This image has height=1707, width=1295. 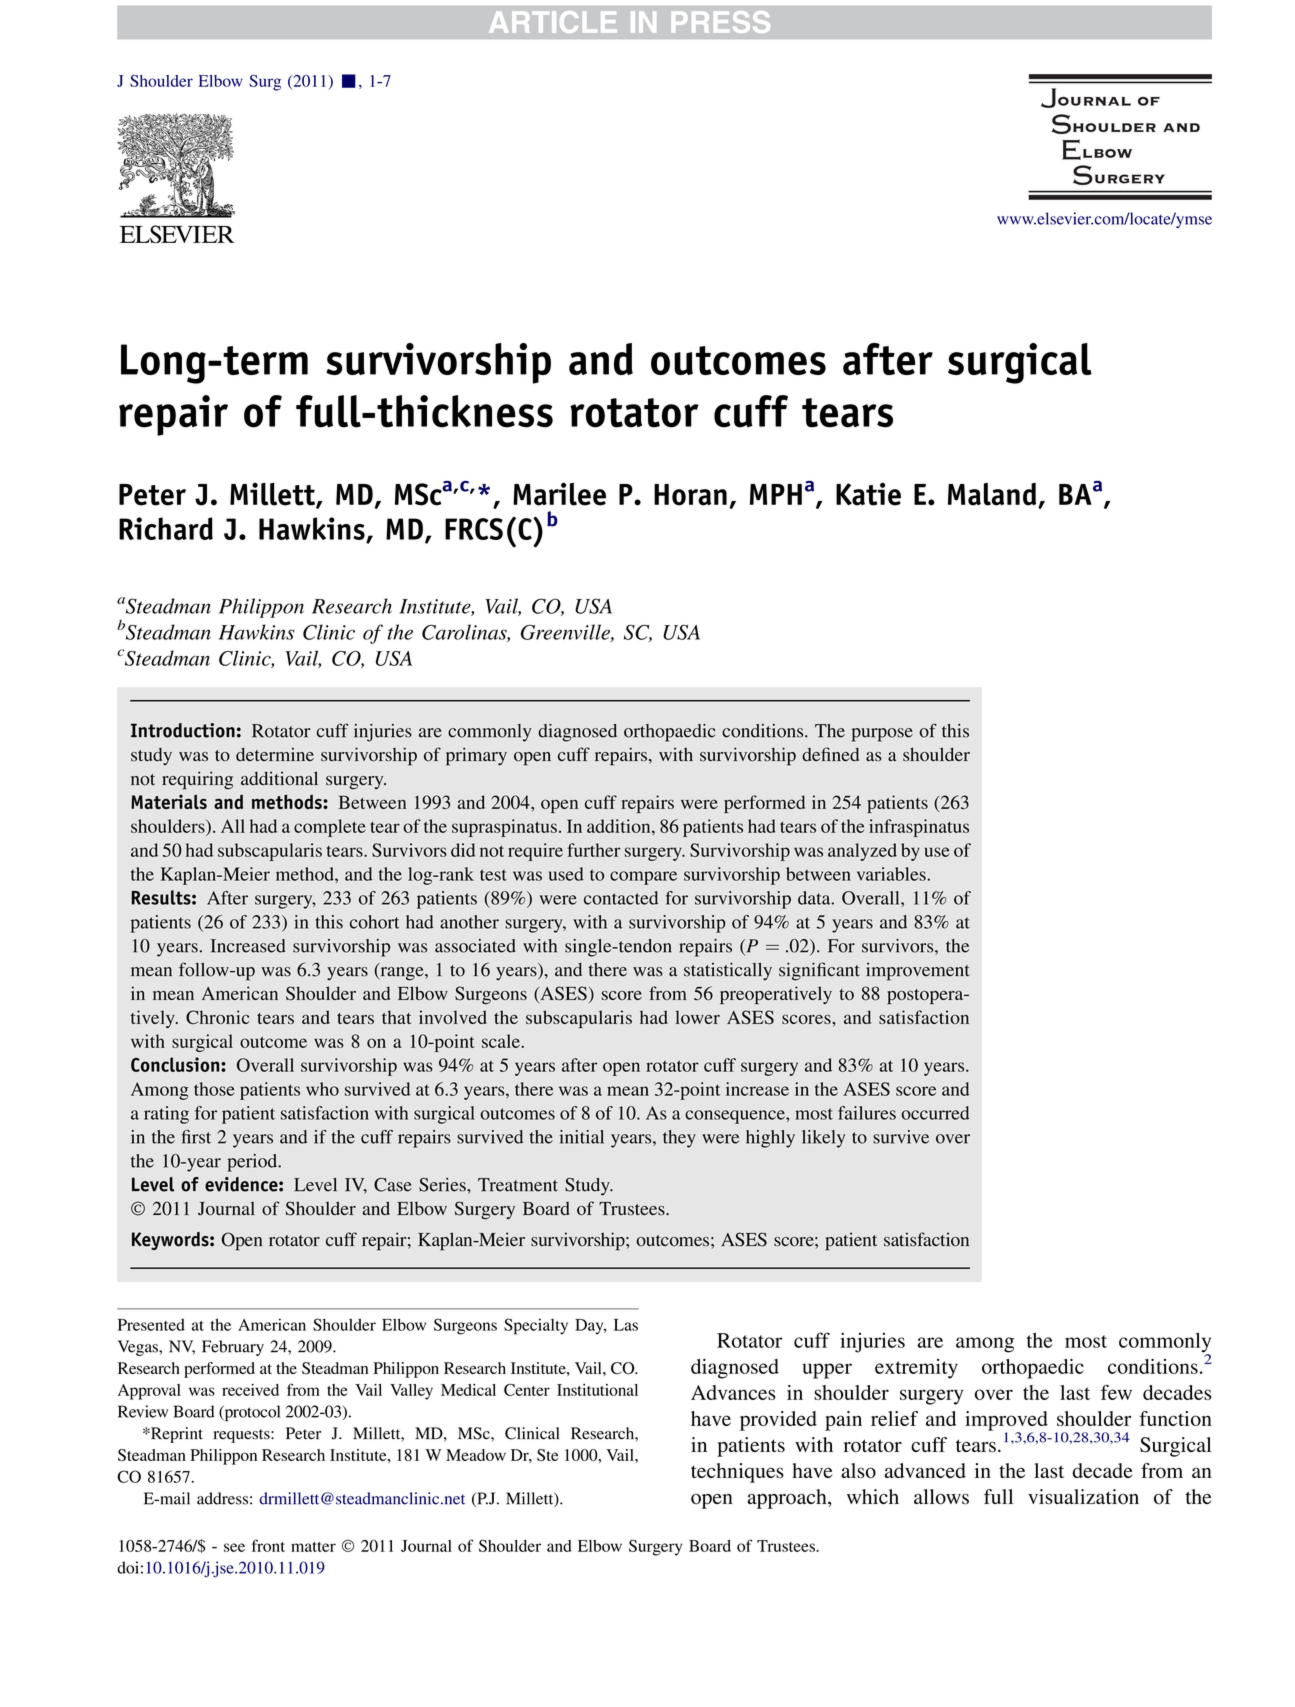 What do you see at coordinates (918, 972) in the image?
I see `improvement` at bounding box center [918, 972].
